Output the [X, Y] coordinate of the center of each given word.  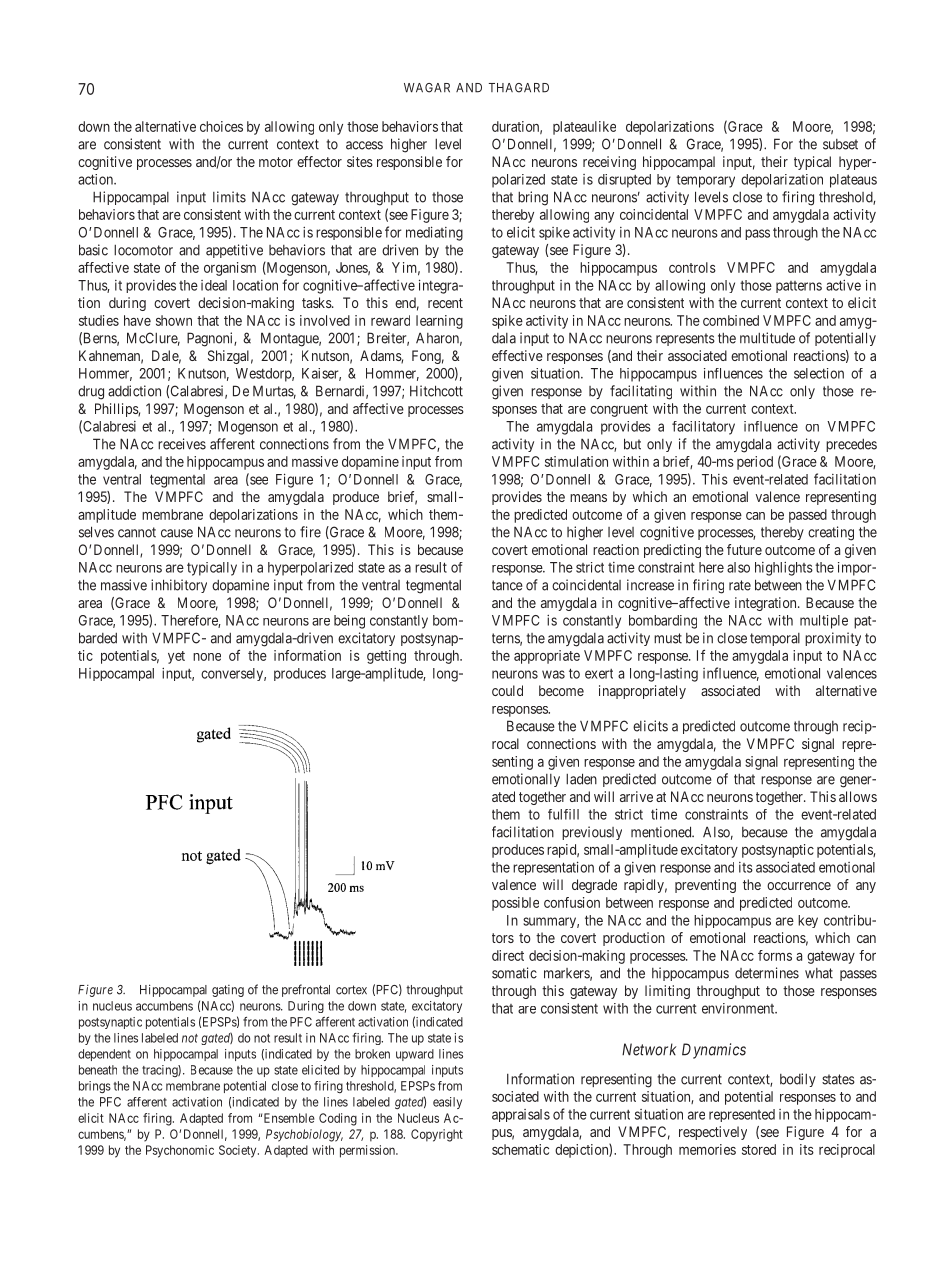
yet [176, 657]
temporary [705, 181]
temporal [775, 639]
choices [221, 126]
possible [515, 904]
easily [447, 1103]
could [507, 690]
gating [228, 991]
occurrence [799, 886]
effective [517, 355]
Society [239, 1151]
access [364, 145]
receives [182, 444]
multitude [767, 338]
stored [759, 1149]
